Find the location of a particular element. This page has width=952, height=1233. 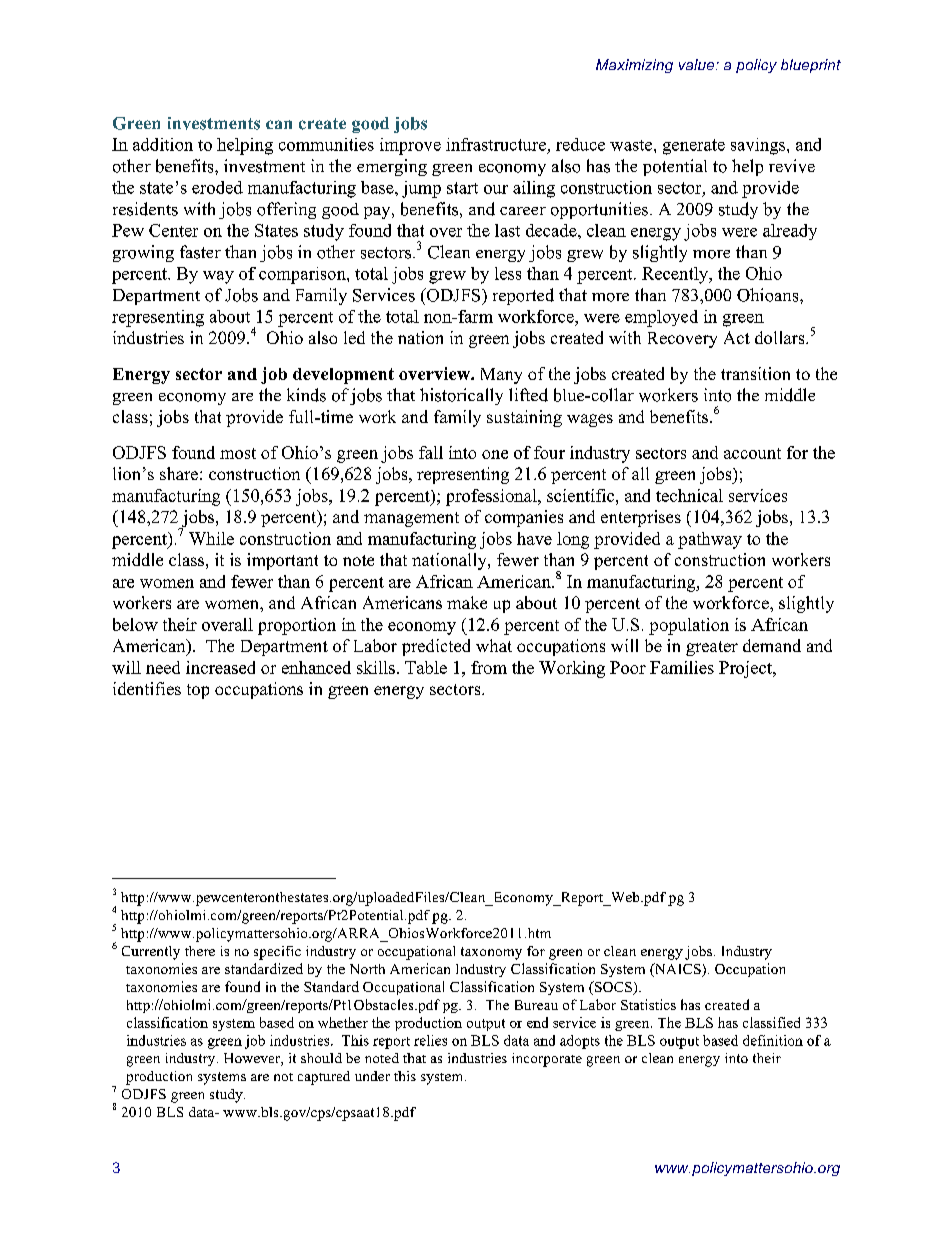

While is located at coordinates (211, 538).
